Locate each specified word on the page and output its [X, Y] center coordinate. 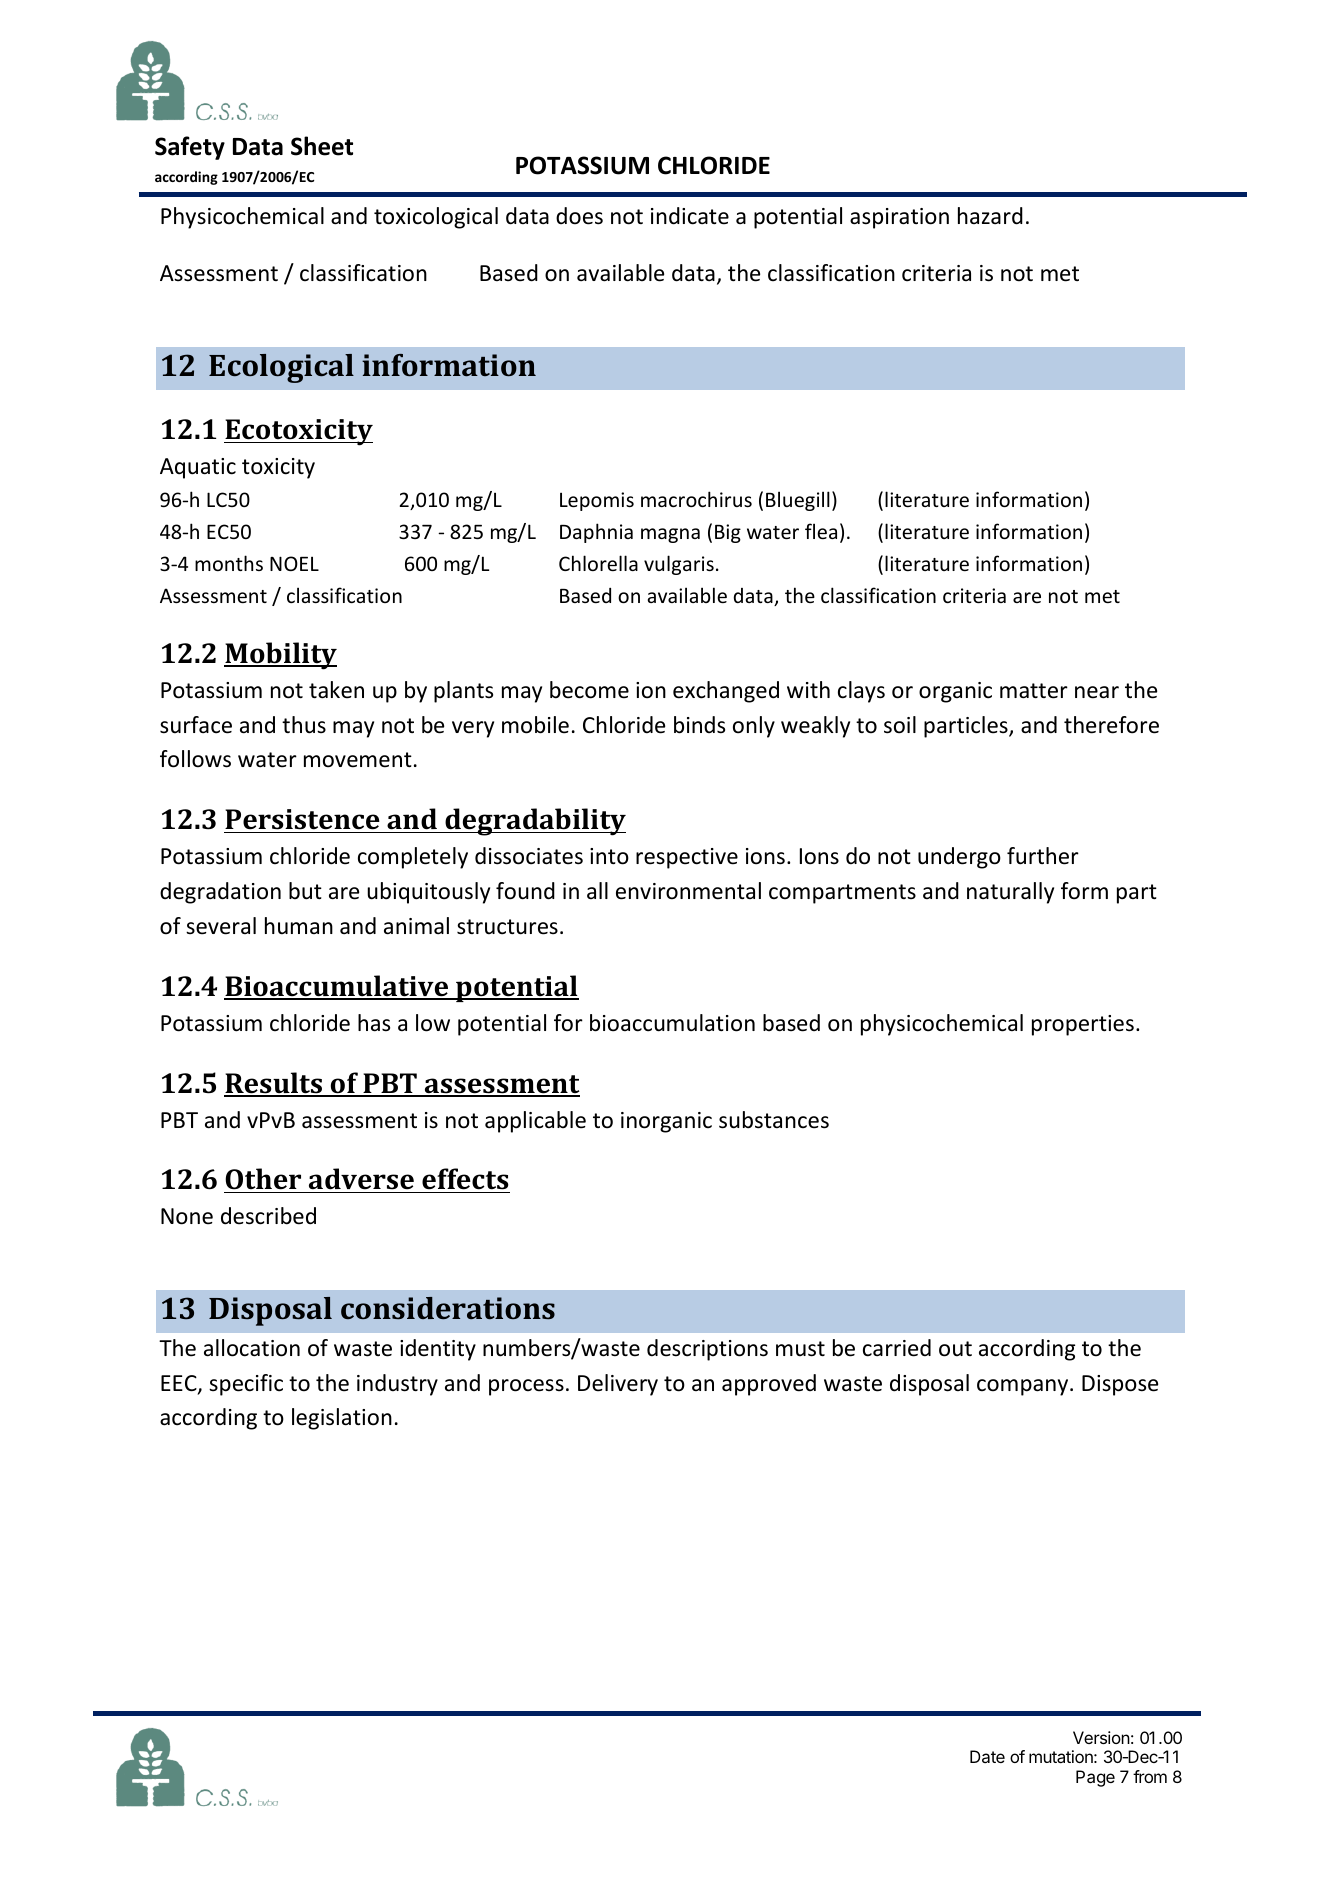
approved [769, 1385]
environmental [688, 891]
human [299, 926]
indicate [690, 216]
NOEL [294, 563]
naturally [1010, 893]
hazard [990, 216]
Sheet [322, 146]
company [1024, 1387]
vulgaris [679, 565]
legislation [342, 1419]
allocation [252, 1348]
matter [1034, 691]
